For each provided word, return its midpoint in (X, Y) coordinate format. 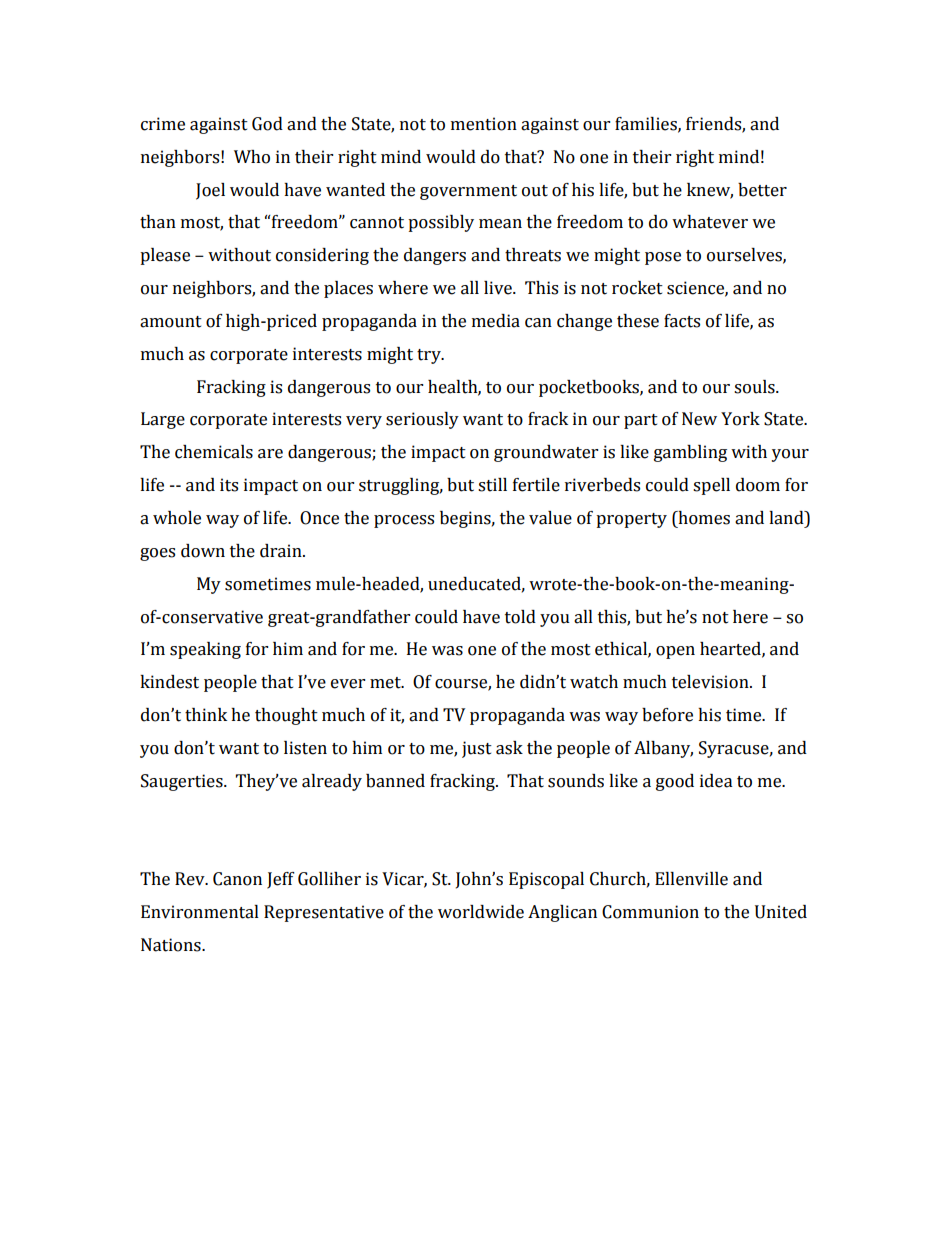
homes (703, 518)
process (404, 521)
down (203, 551)
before (667, 715)
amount (171, 322)
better (762, 190)
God (267, 124)
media (496, 321)
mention (484, 124)
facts (682, 321)
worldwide (481, 912)
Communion (650, 912)
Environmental (200, 912)
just (477, 749)
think (206, 715)
